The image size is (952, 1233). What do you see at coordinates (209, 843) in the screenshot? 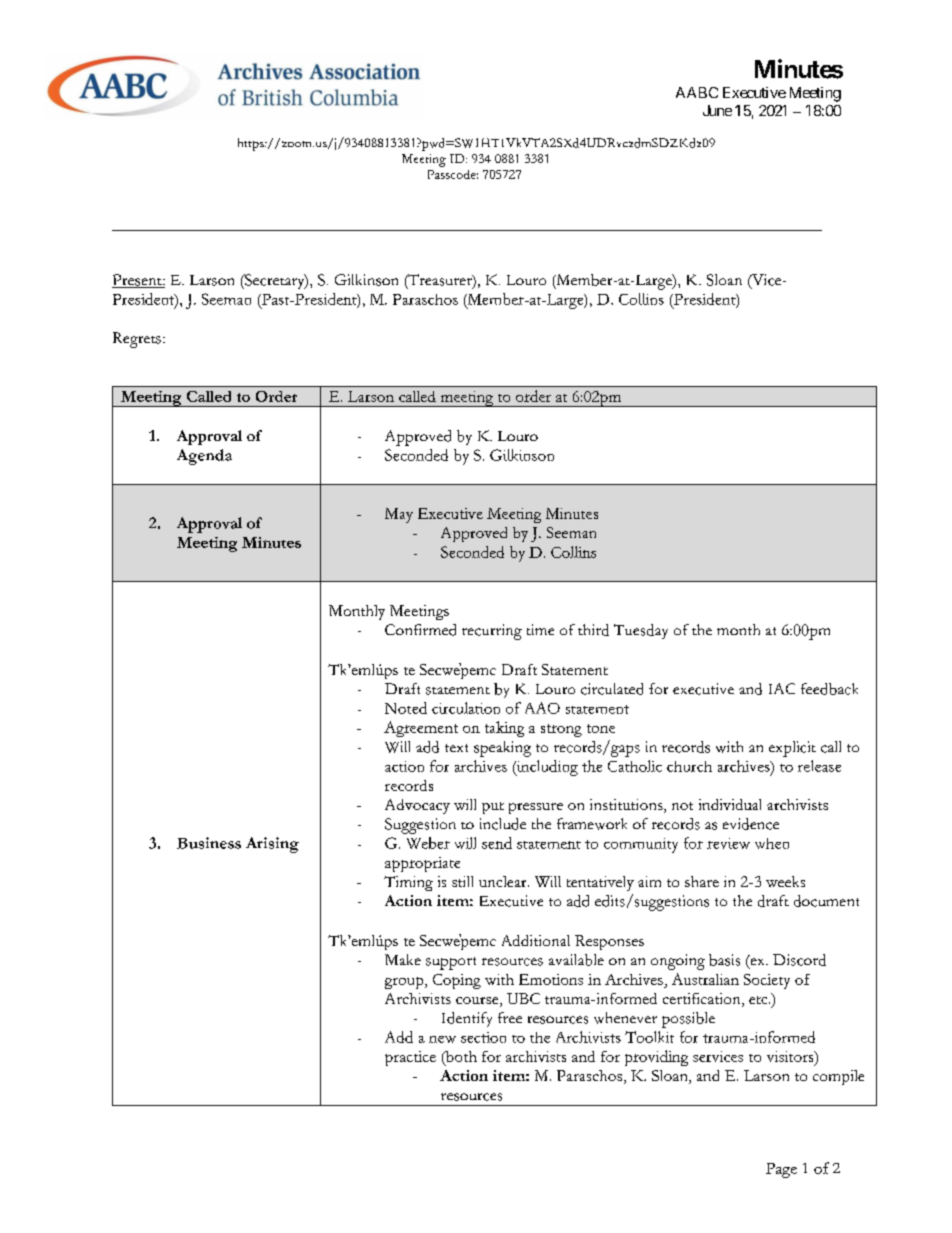
I see `Business` at bounding box center [209, 843].
